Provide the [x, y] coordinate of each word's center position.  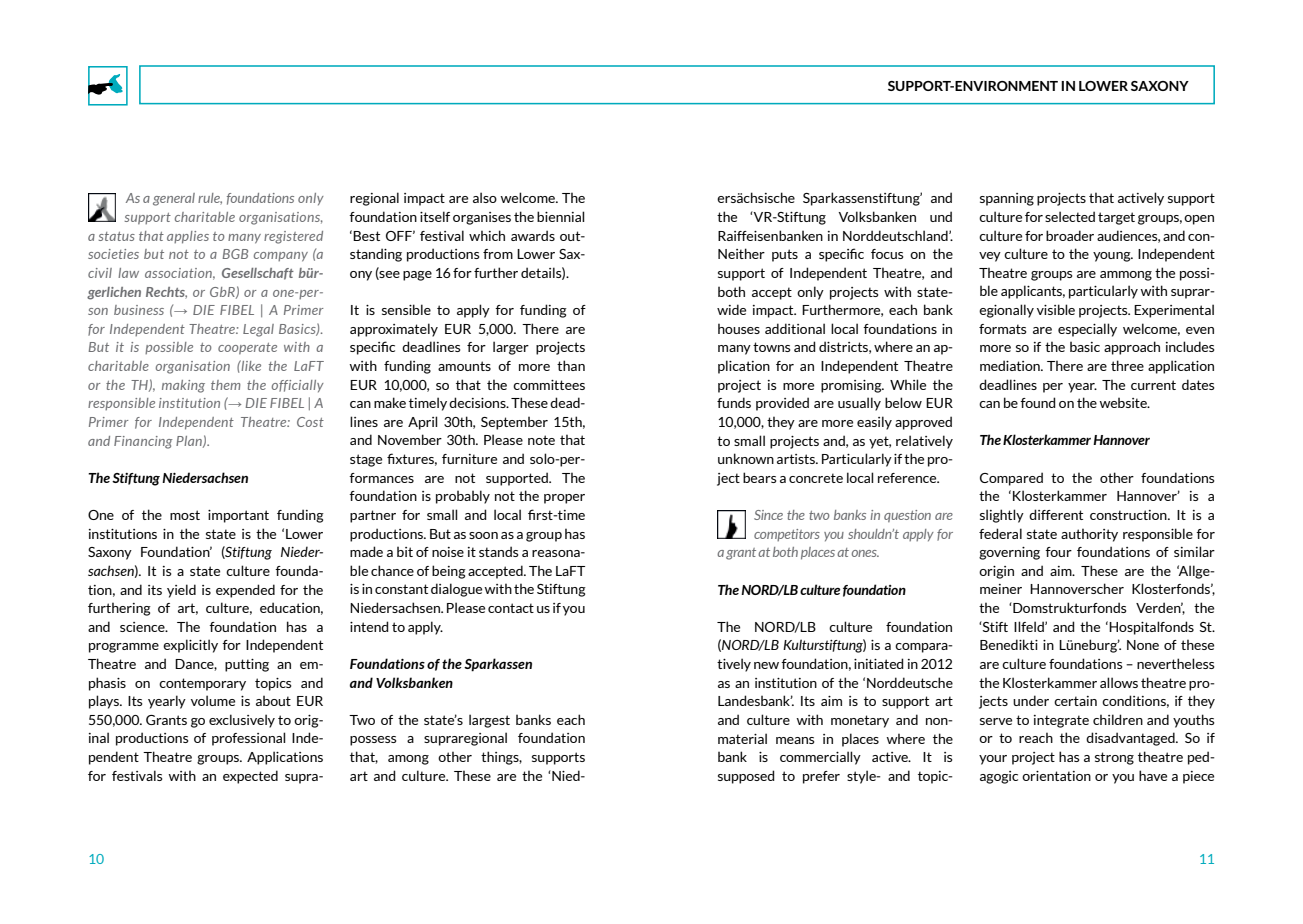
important [238, 516]
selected [1070, 216]
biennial [561, 216]
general [174, 199]
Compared [1011, 479]
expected [250, 777]
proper [564, 499]
